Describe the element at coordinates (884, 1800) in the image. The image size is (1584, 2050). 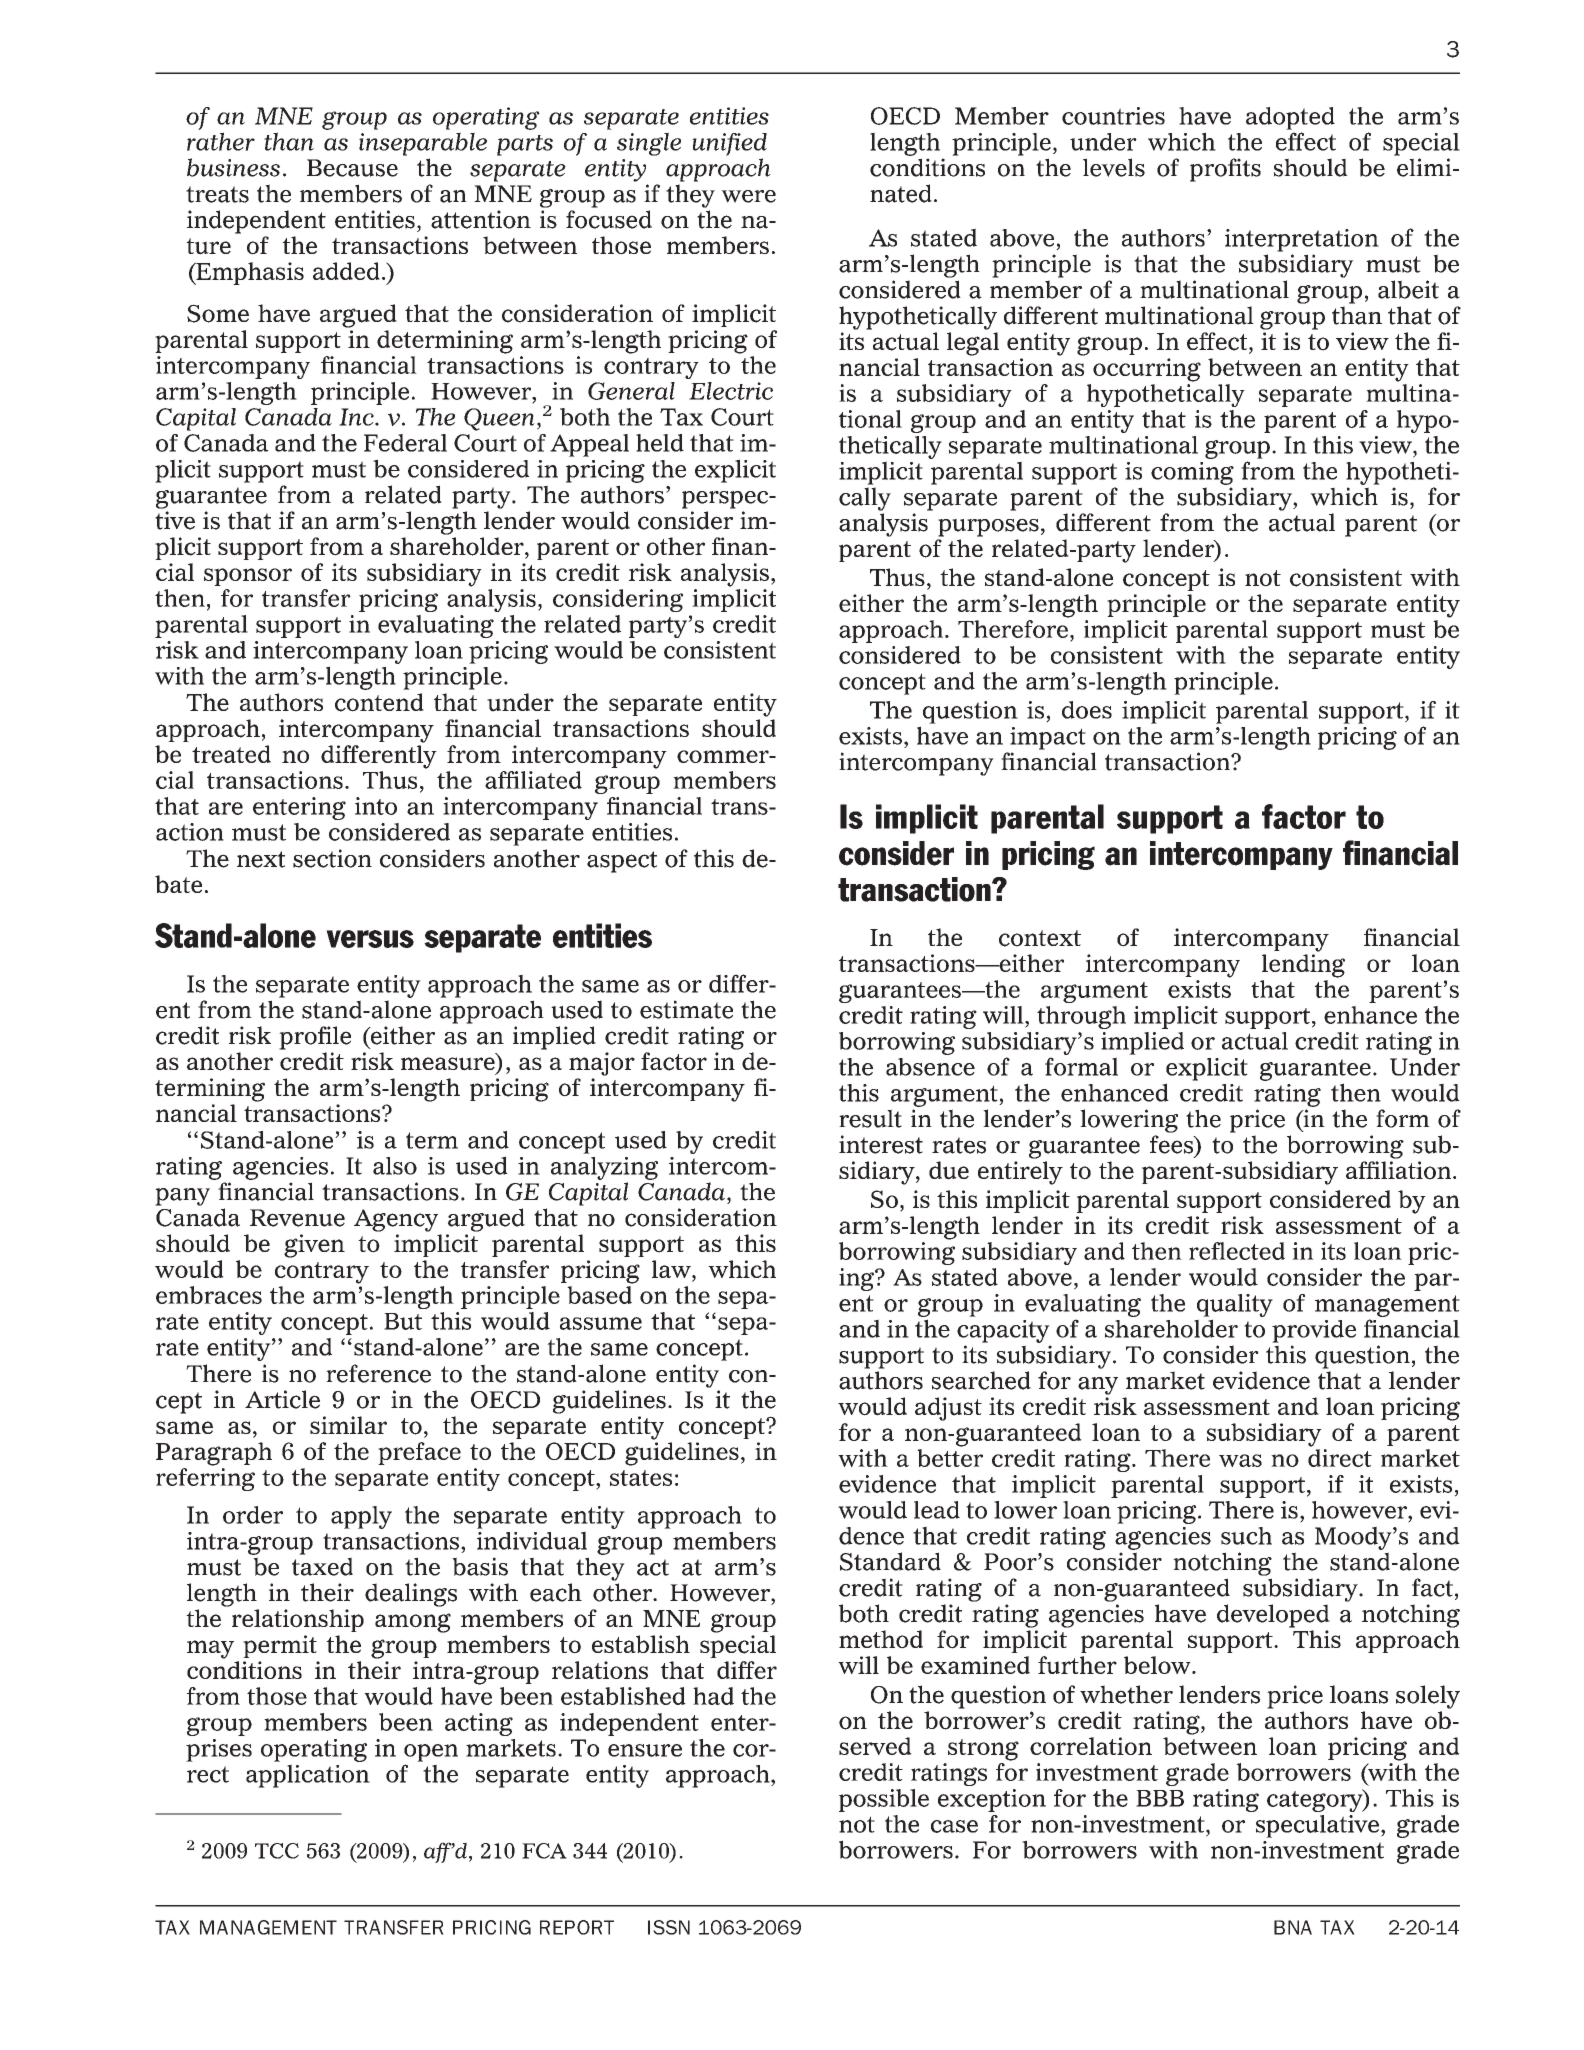
I see `possible` at that location.
